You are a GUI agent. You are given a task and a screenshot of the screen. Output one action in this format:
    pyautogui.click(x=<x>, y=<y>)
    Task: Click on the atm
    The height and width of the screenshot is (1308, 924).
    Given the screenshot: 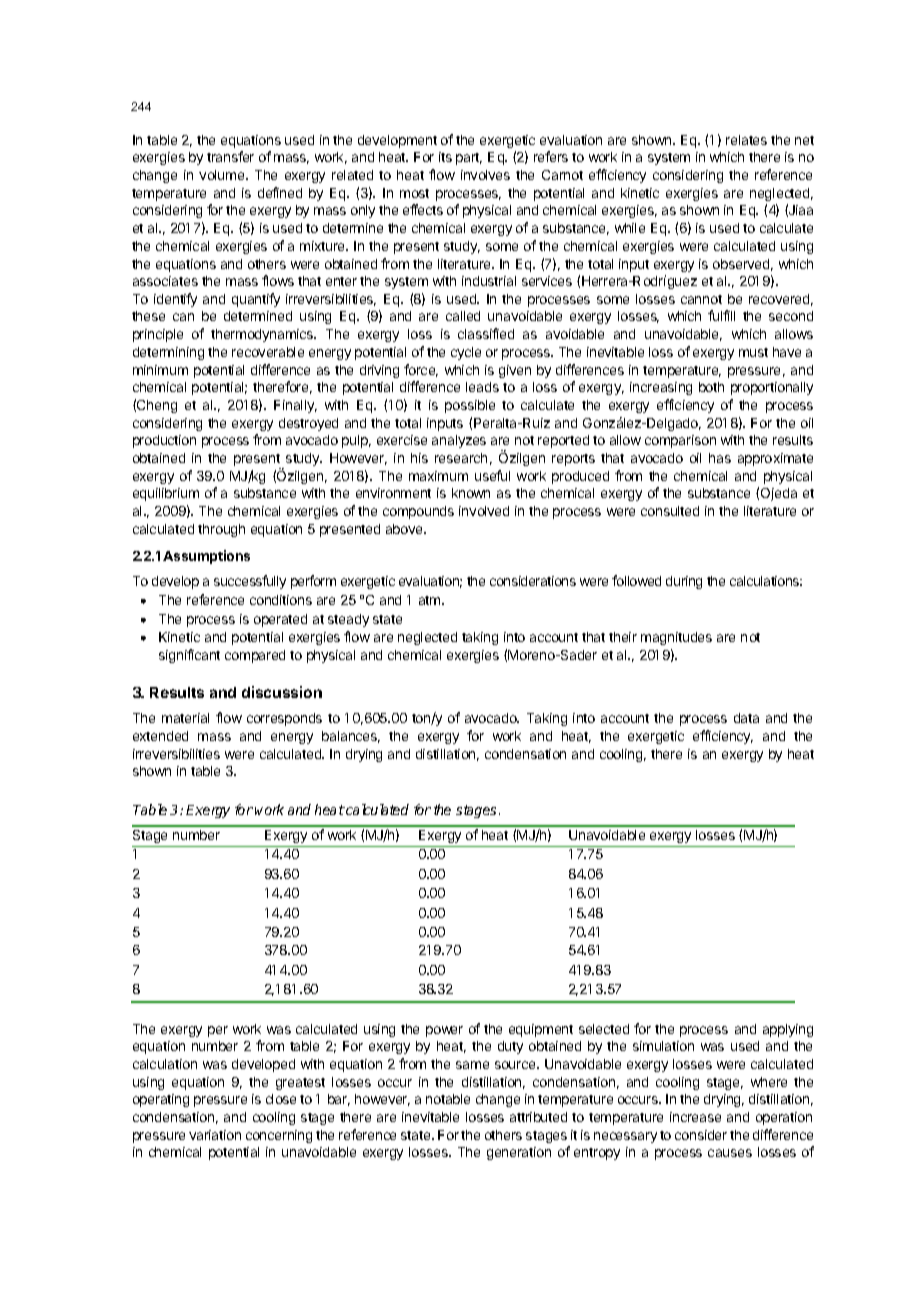 What is the action you would take?
    pyautogui.click(x=431, y=600)
